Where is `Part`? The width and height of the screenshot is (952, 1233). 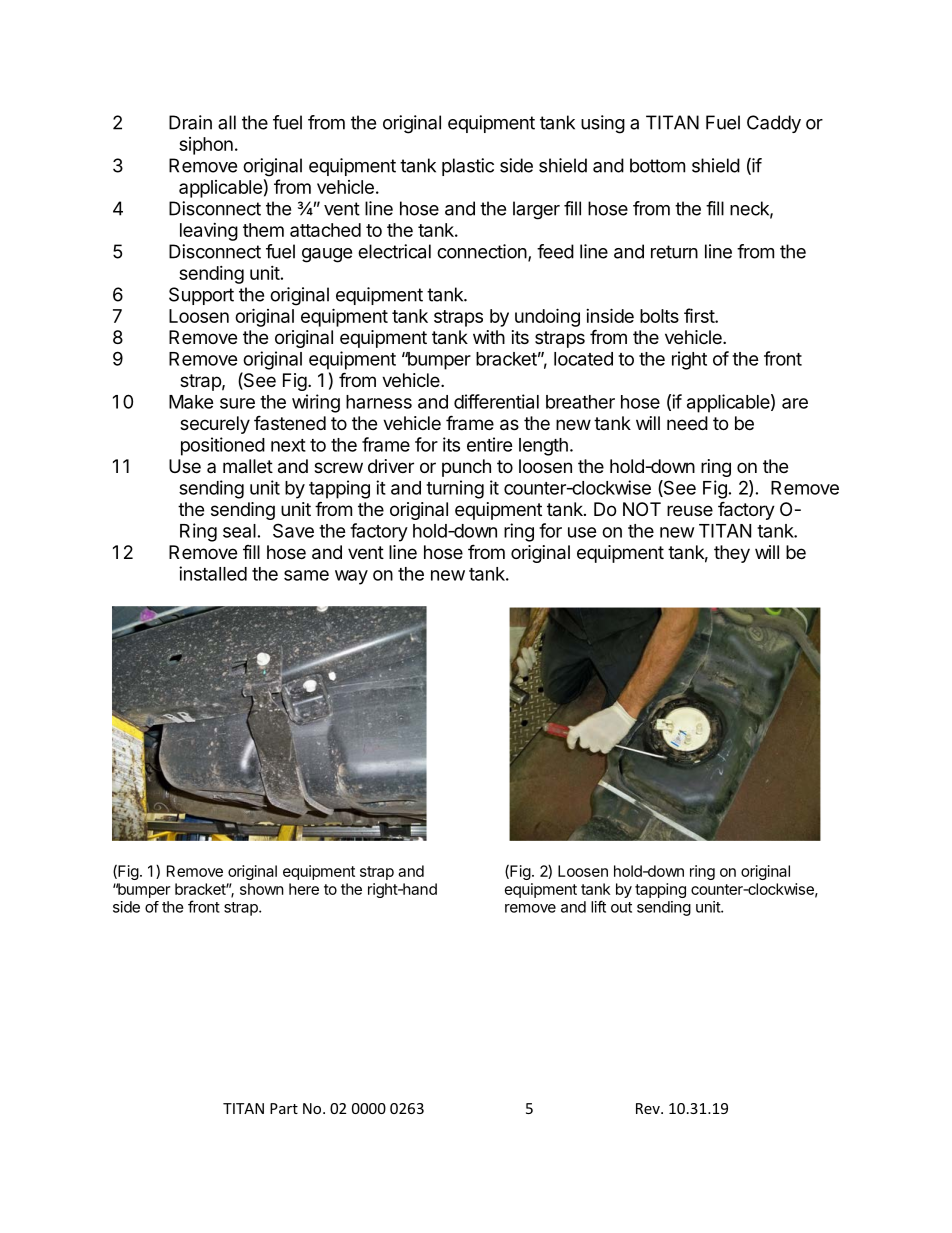
Part is located at coordinates (284, 1108).
